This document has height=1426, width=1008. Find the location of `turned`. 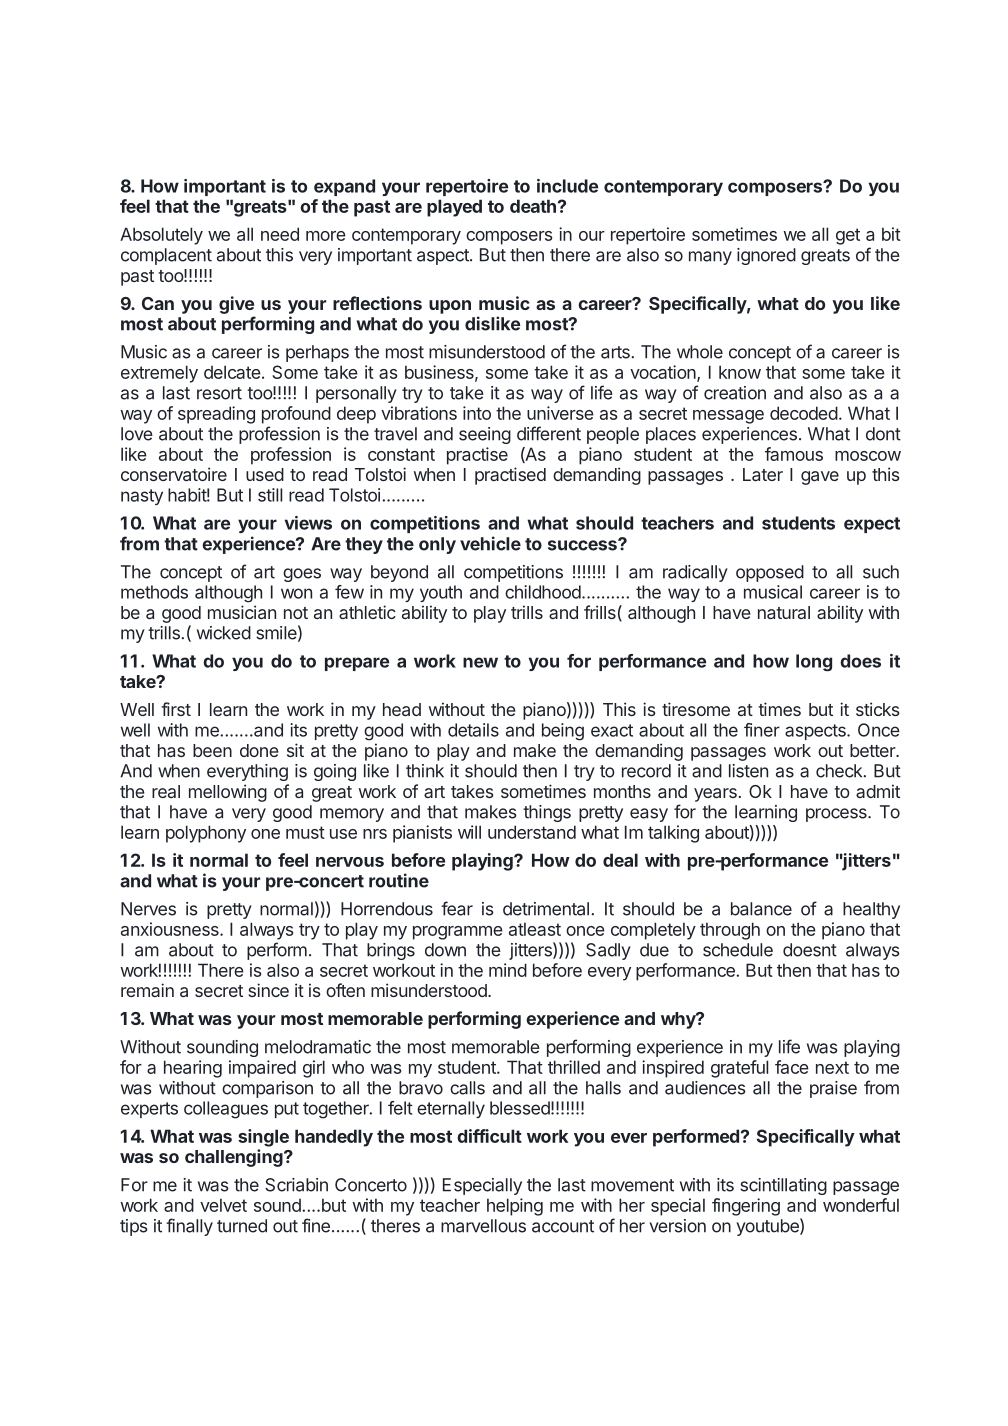

turned is located at coordinates (242, 1226).
